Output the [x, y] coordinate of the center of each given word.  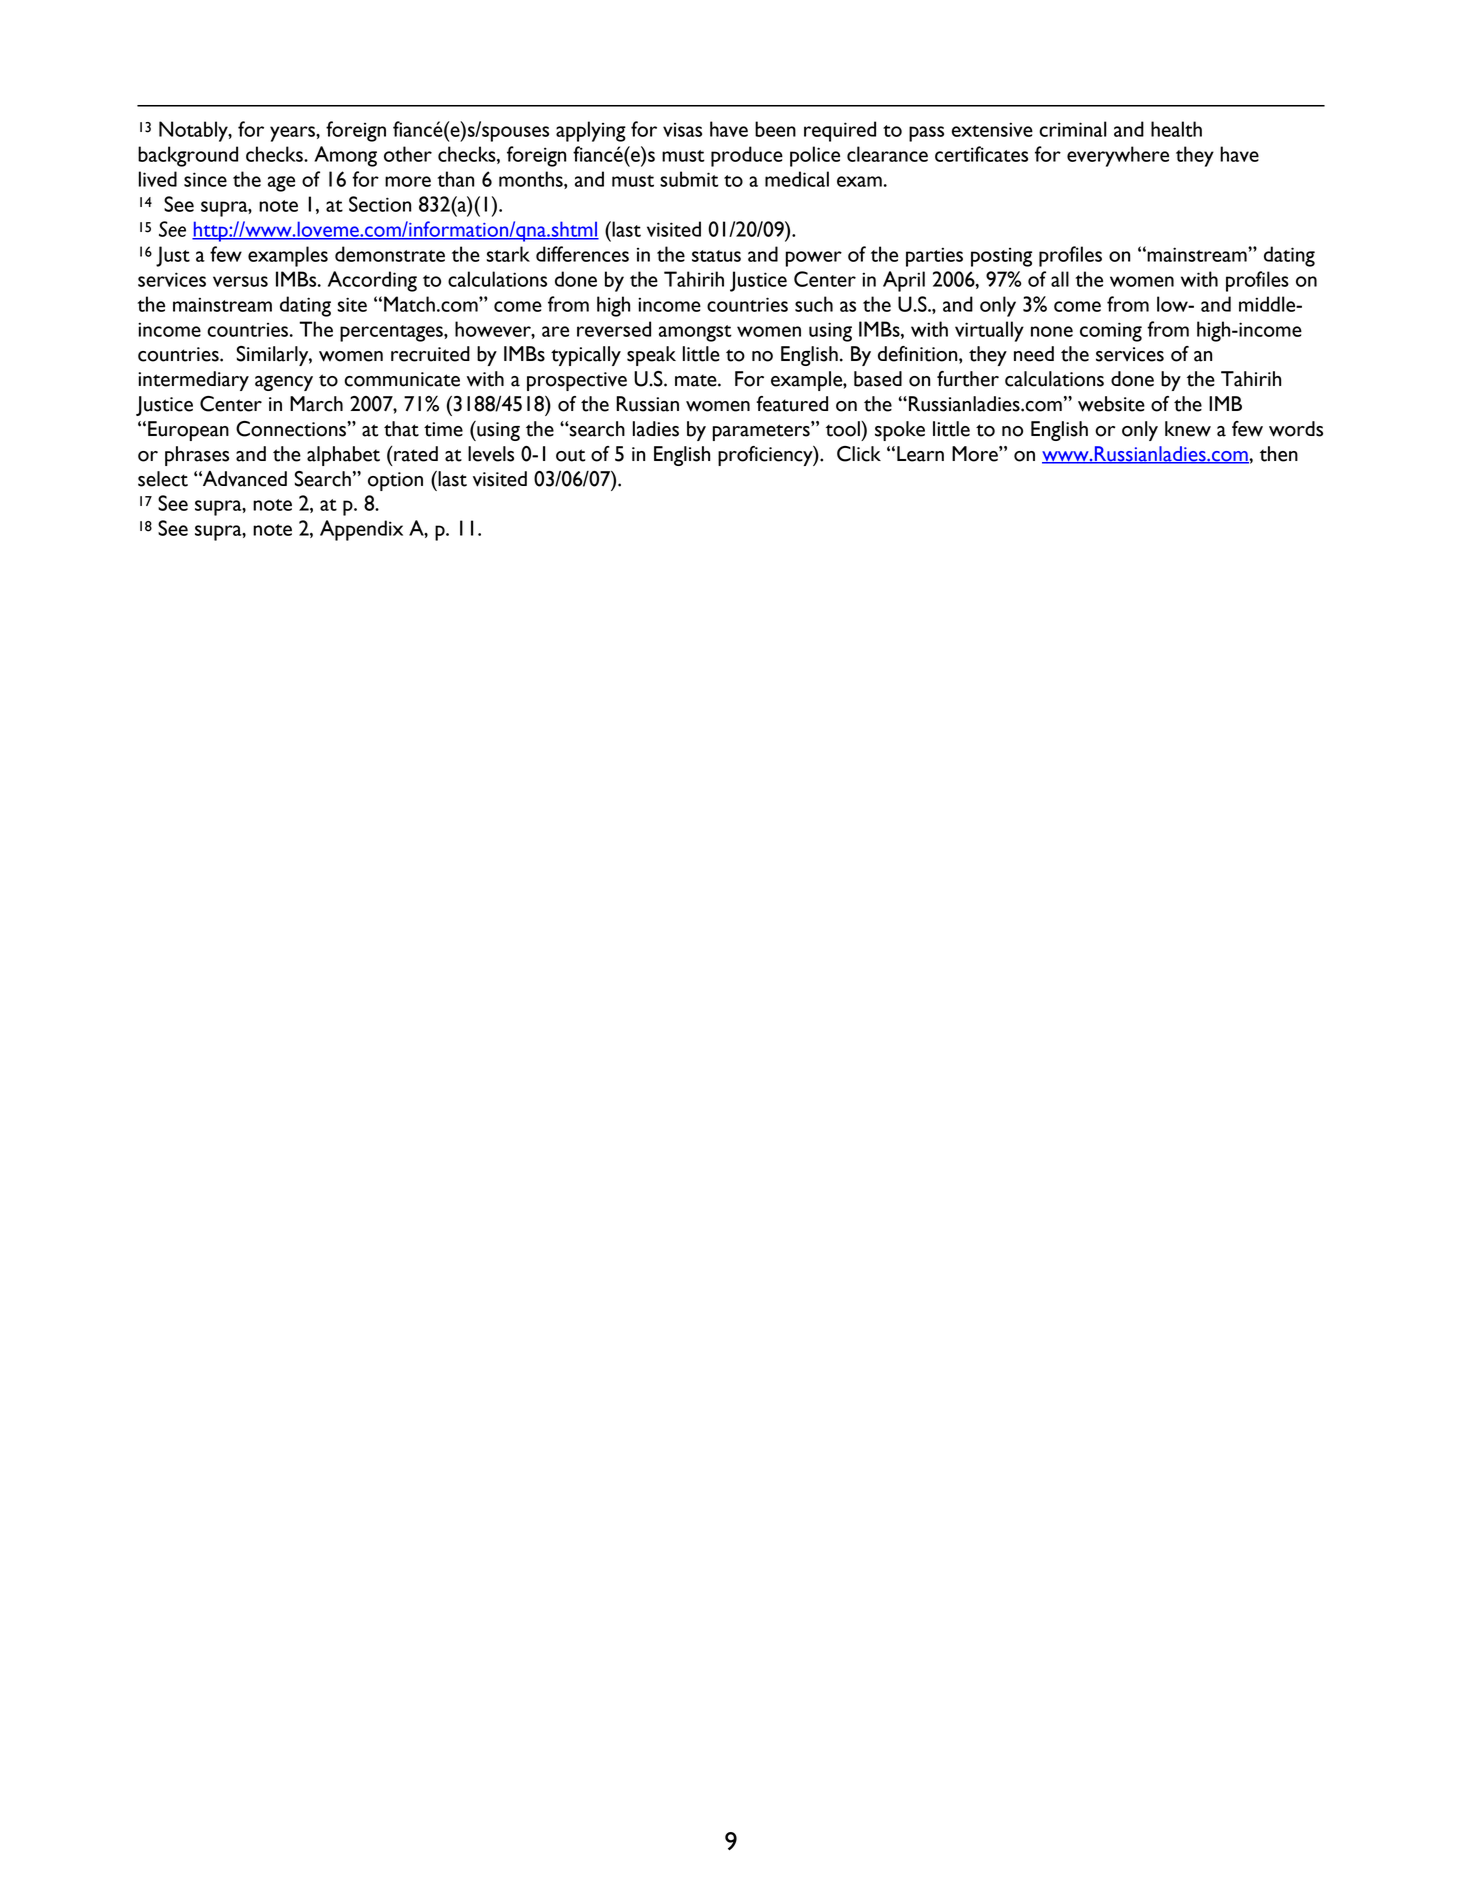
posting [1001, 257]
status [716, 256]
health [1176, 129]
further [968, 379]
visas [682, 130]
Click [859, 454]
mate [697, 381]
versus [240, 281]
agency [284, 383]
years [293, 134]
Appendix [361, 530]
